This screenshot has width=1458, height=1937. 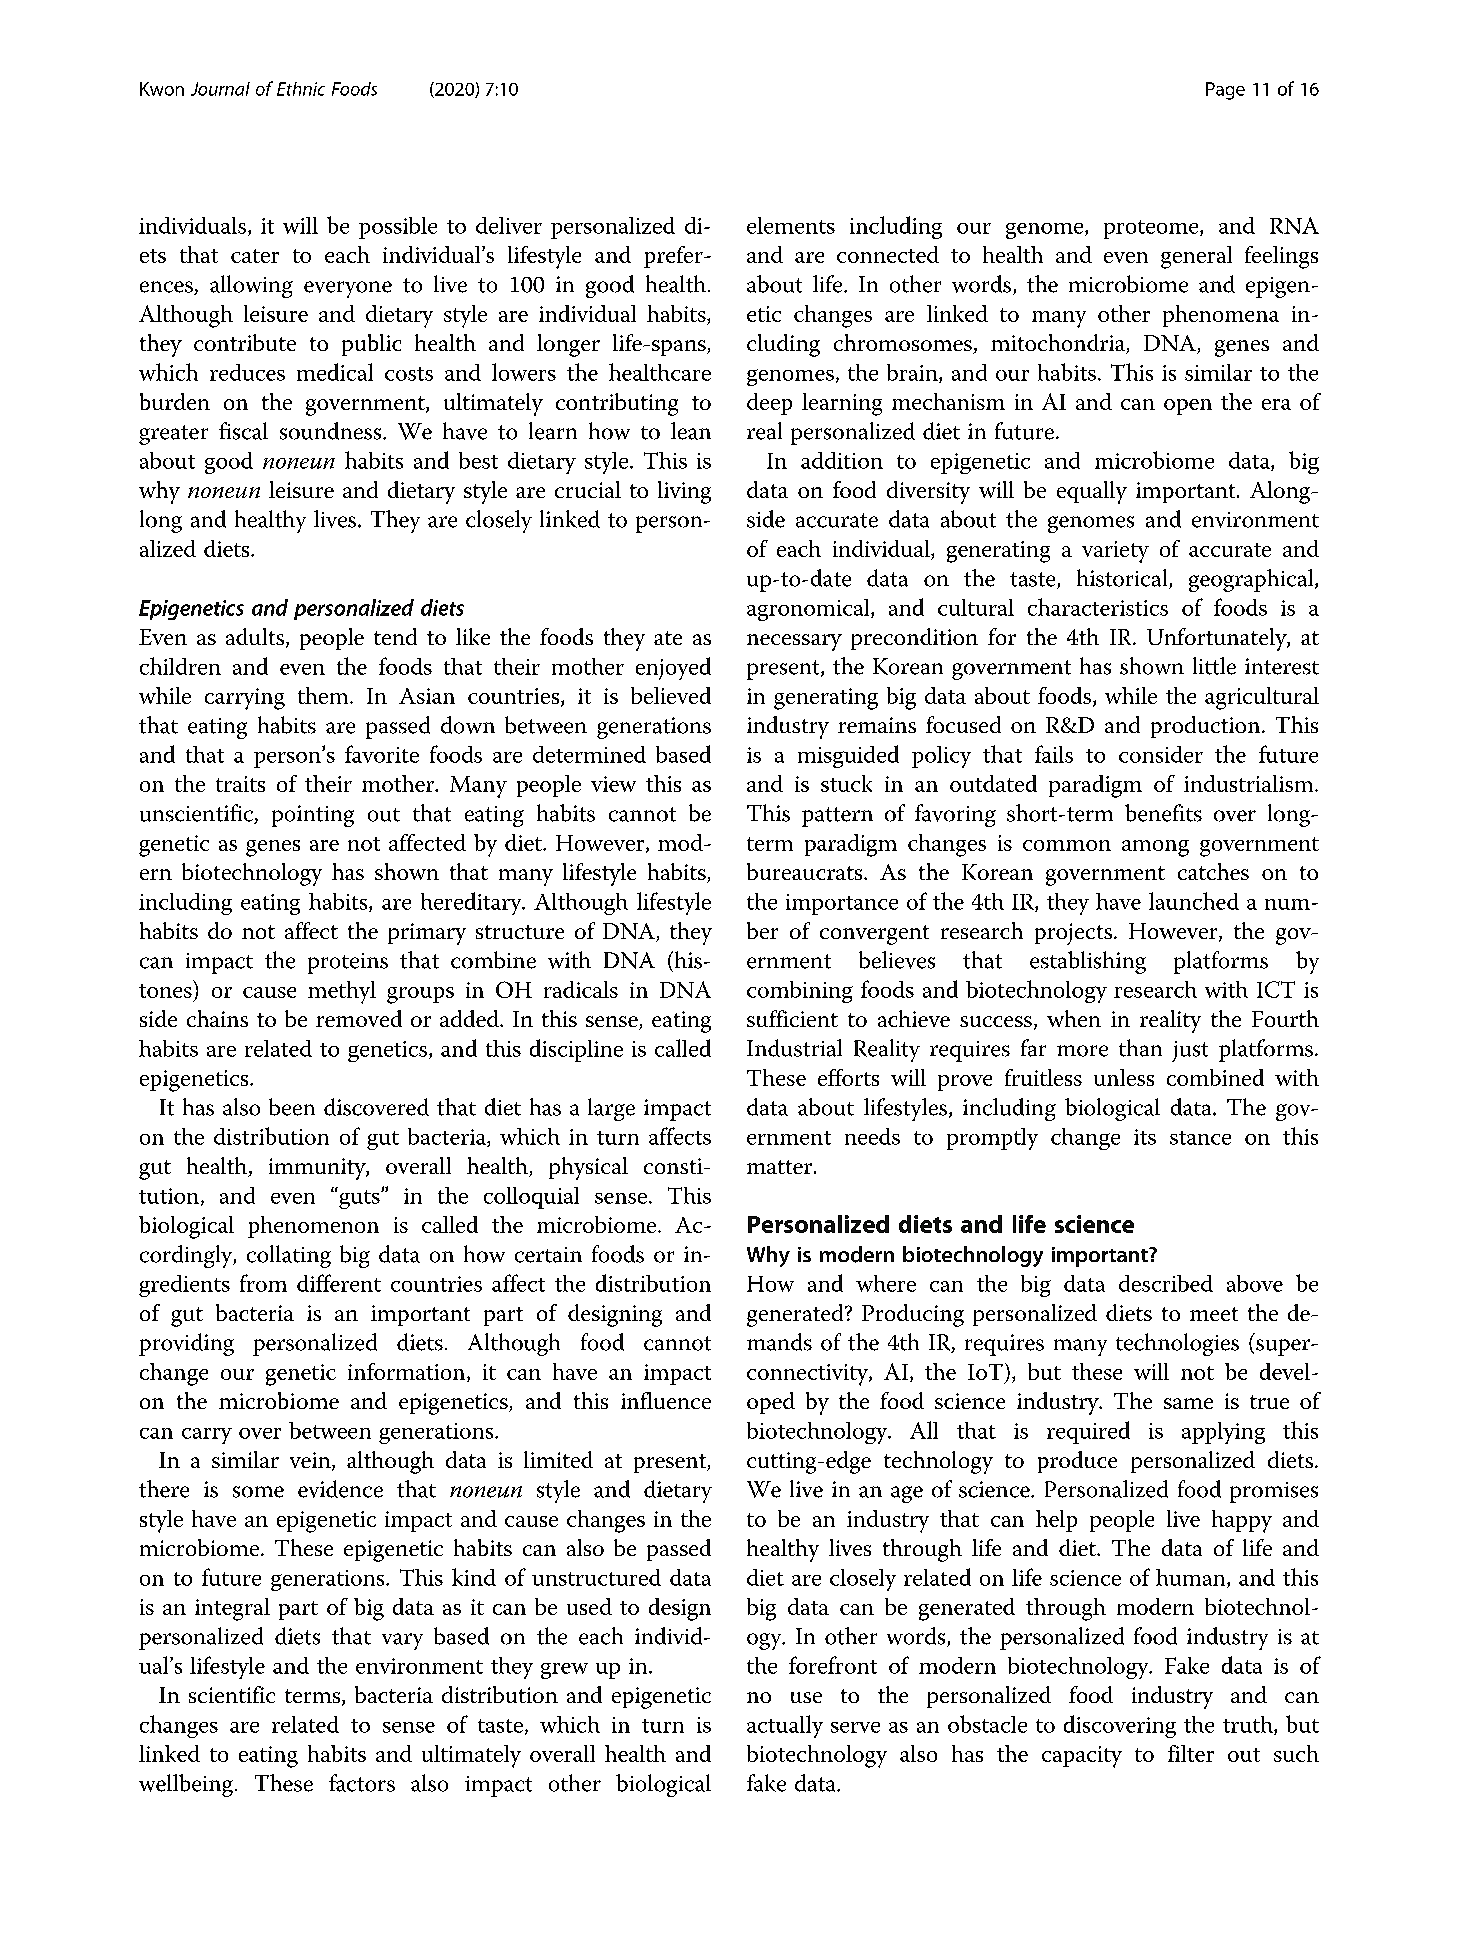 What do you see at coordinates (1191, 1753) in the screenshot?
I see `filter` at bounding box center [1191, 1753].
